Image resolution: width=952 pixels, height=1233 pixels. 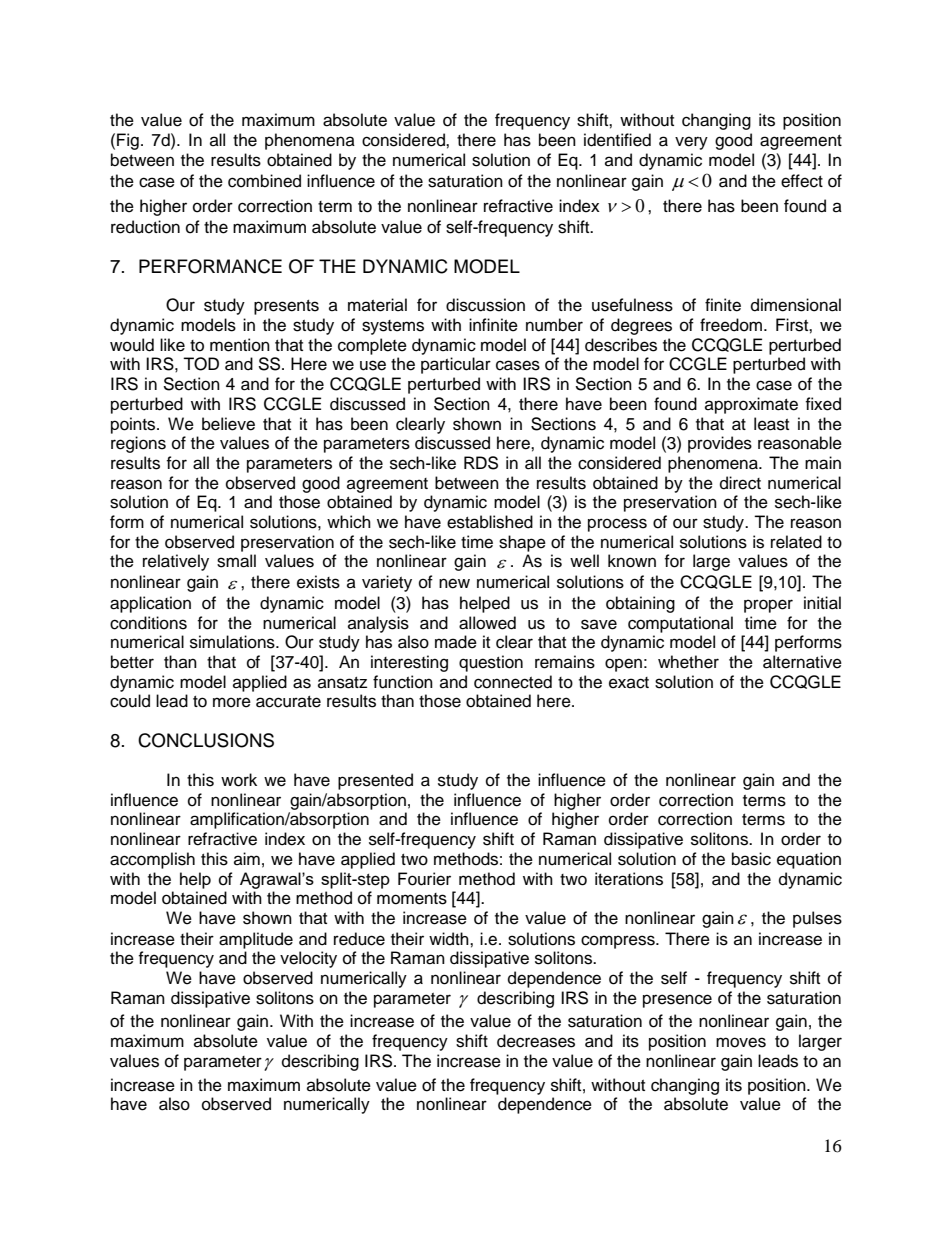 I want to click on identified, so click(x=617, y=140).
